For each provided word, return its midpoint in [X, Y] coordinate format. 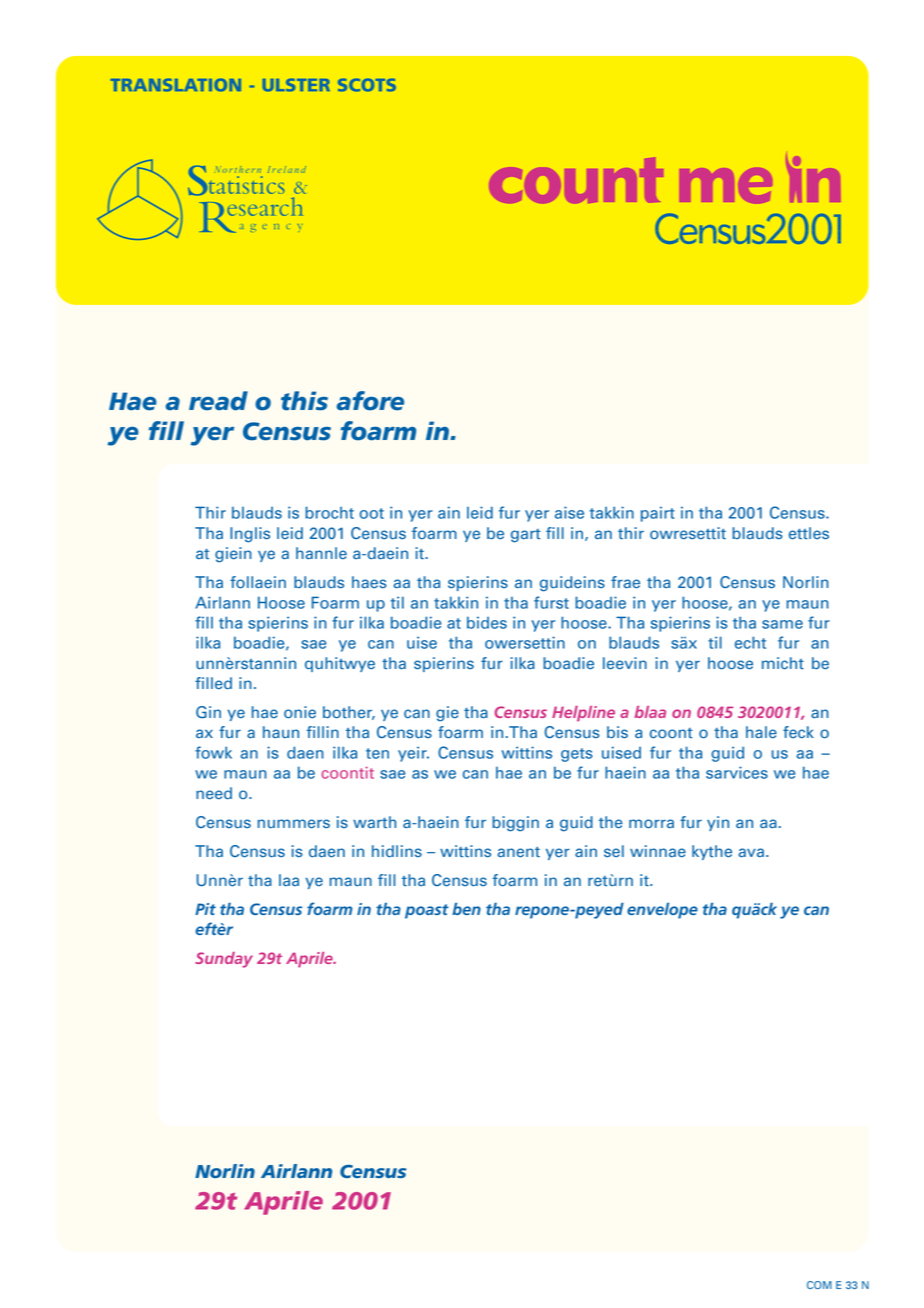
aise [569, 512]
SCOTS [367, 85]
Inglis [250, 535]
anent [518, 852]
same [782, 624]
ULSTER [296, 85]
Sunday [224, 960]
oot [372, 513]
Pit [205, 909]
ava [751, 852]
